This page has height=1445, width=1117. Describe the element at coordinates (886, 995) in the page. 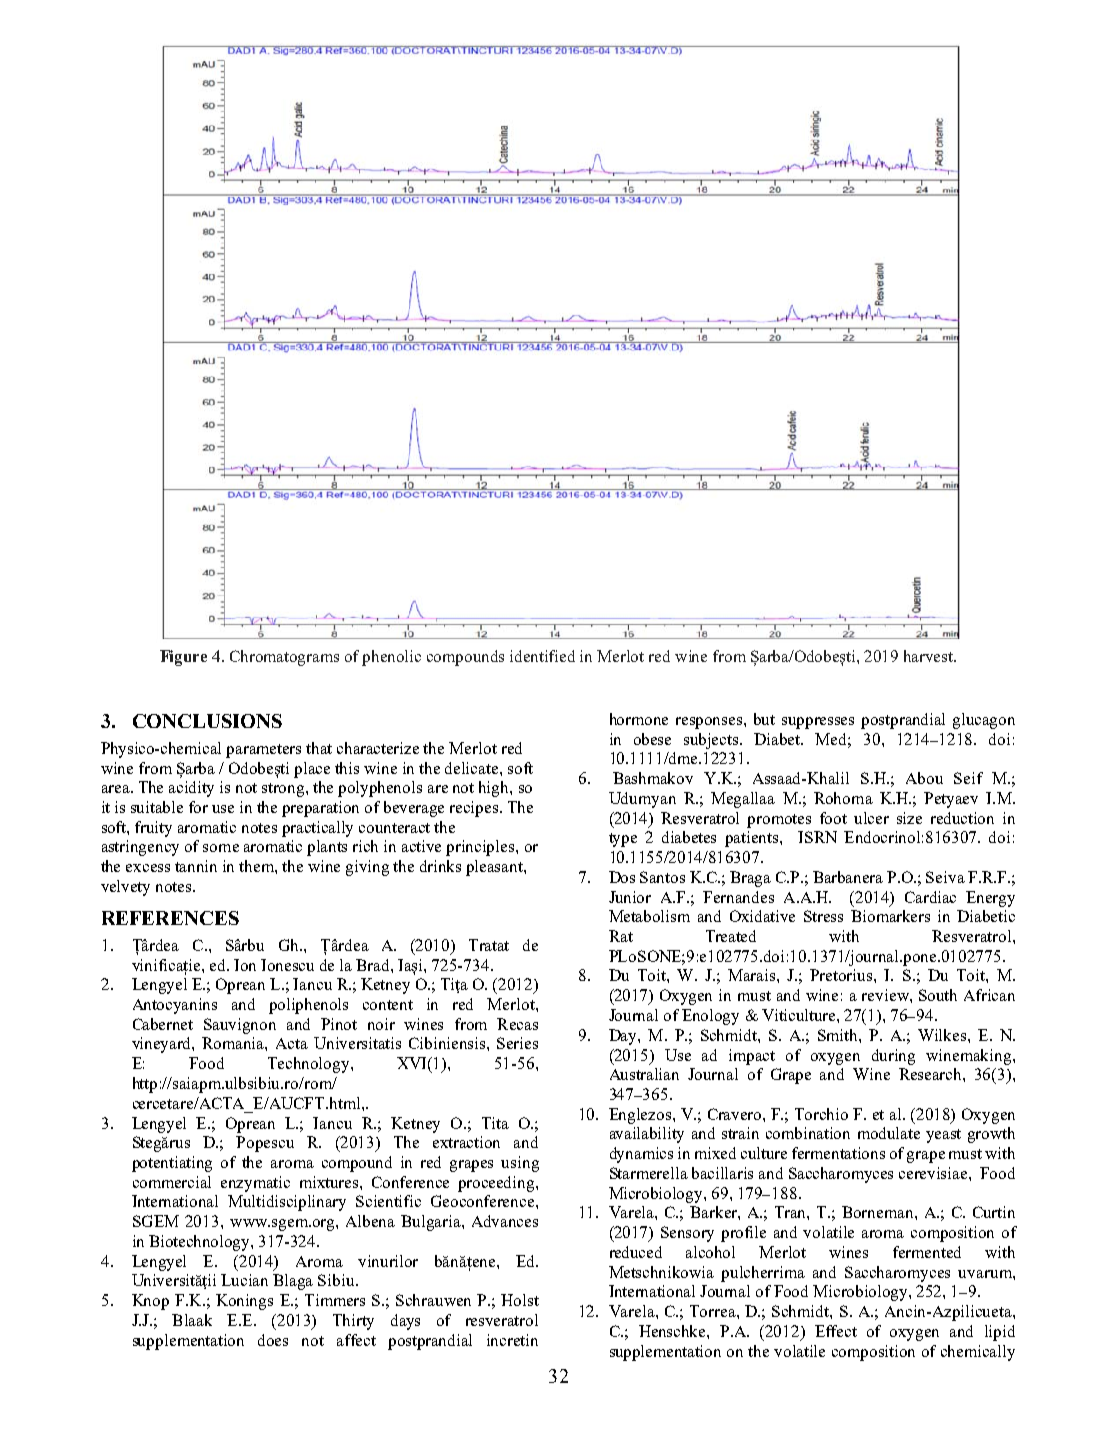

I see `review` at that location.
